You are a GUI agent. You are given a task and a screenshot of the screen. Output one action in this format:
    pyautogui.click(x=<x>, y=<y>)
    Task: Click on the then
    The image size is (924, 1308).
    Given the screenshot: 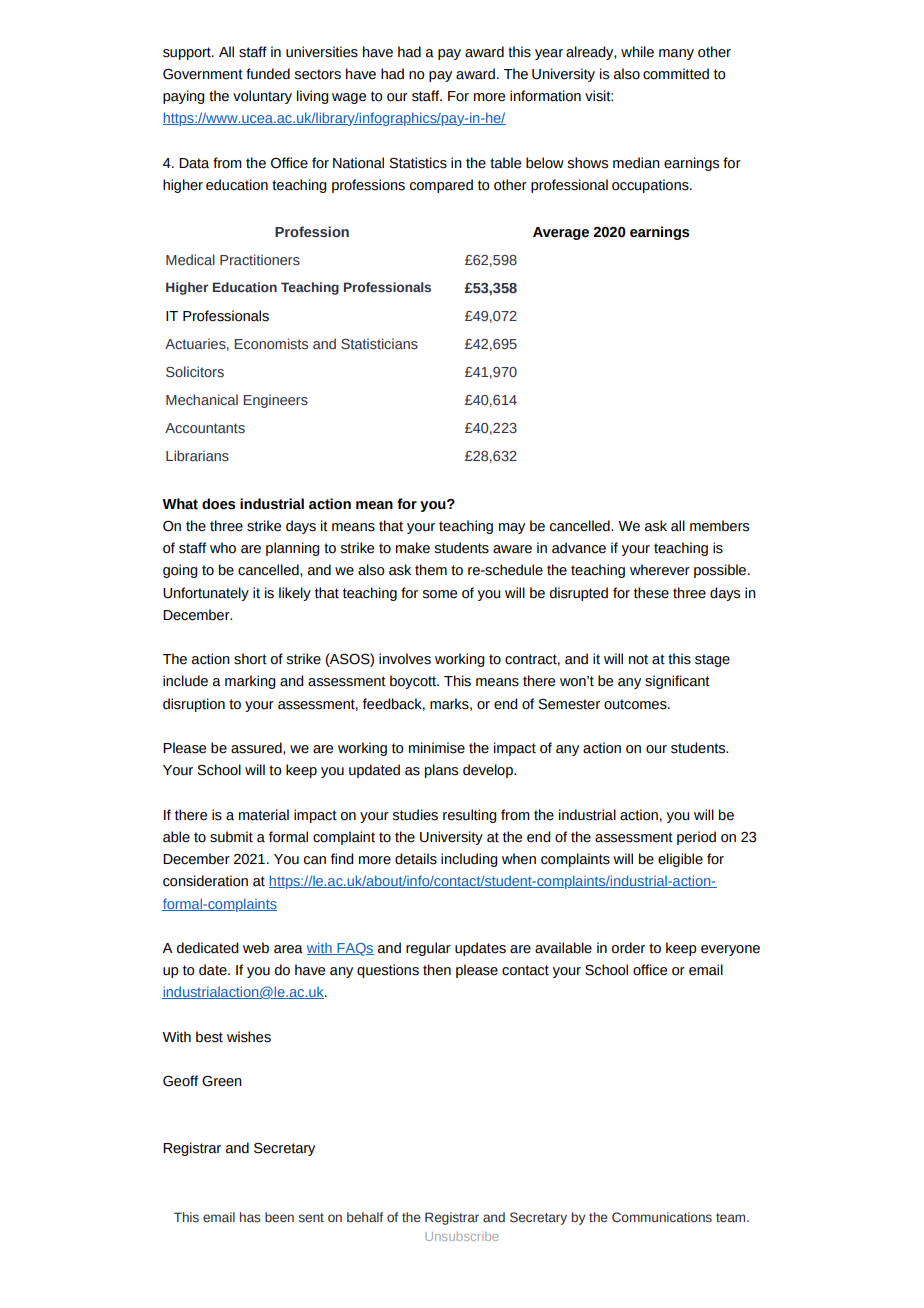 What is the action you would take?
    pyautogui.click(x=437, y=970)
